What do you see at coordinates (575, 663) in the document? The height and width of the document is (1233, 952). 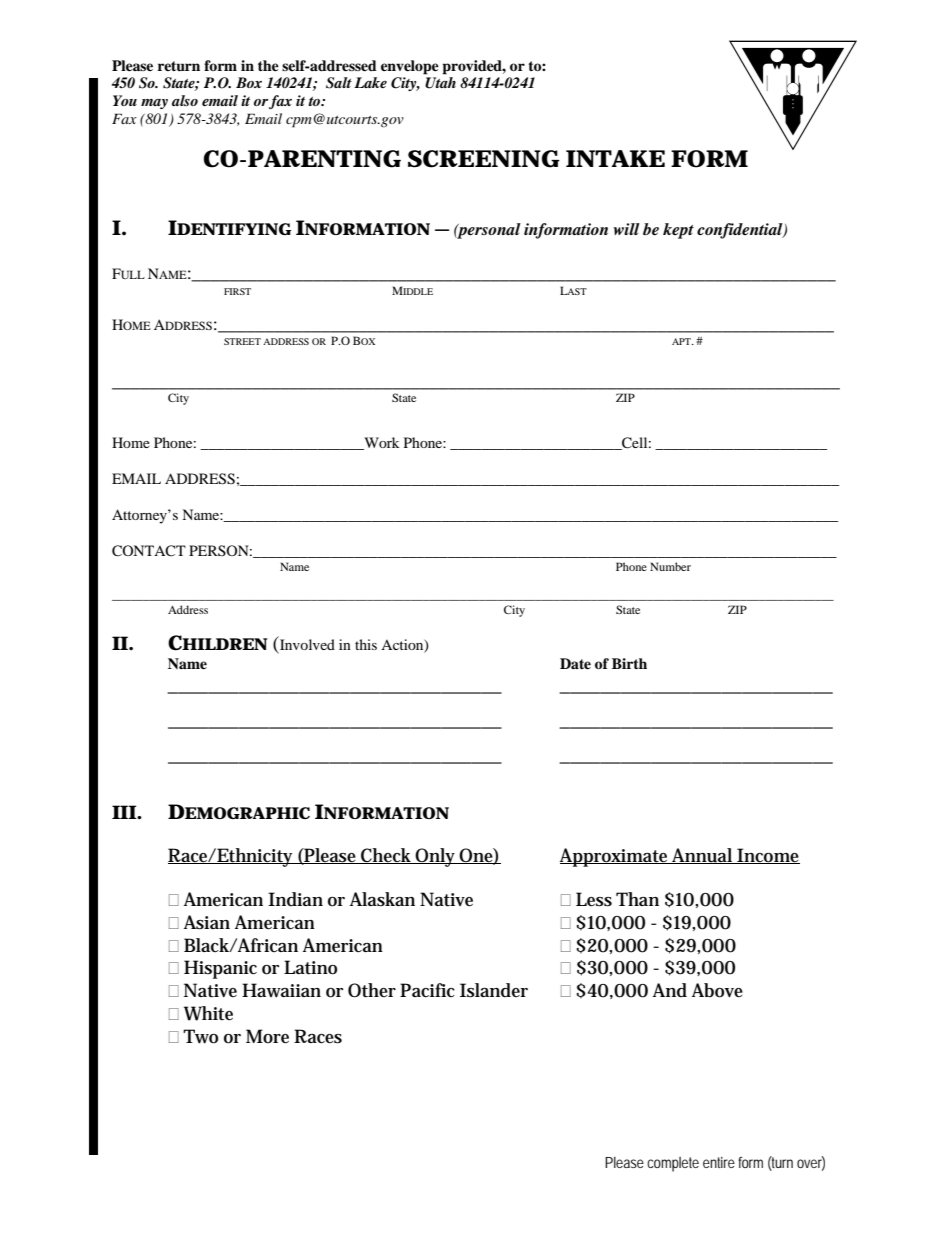 I see `Date` at bounding box center [575, 663].
